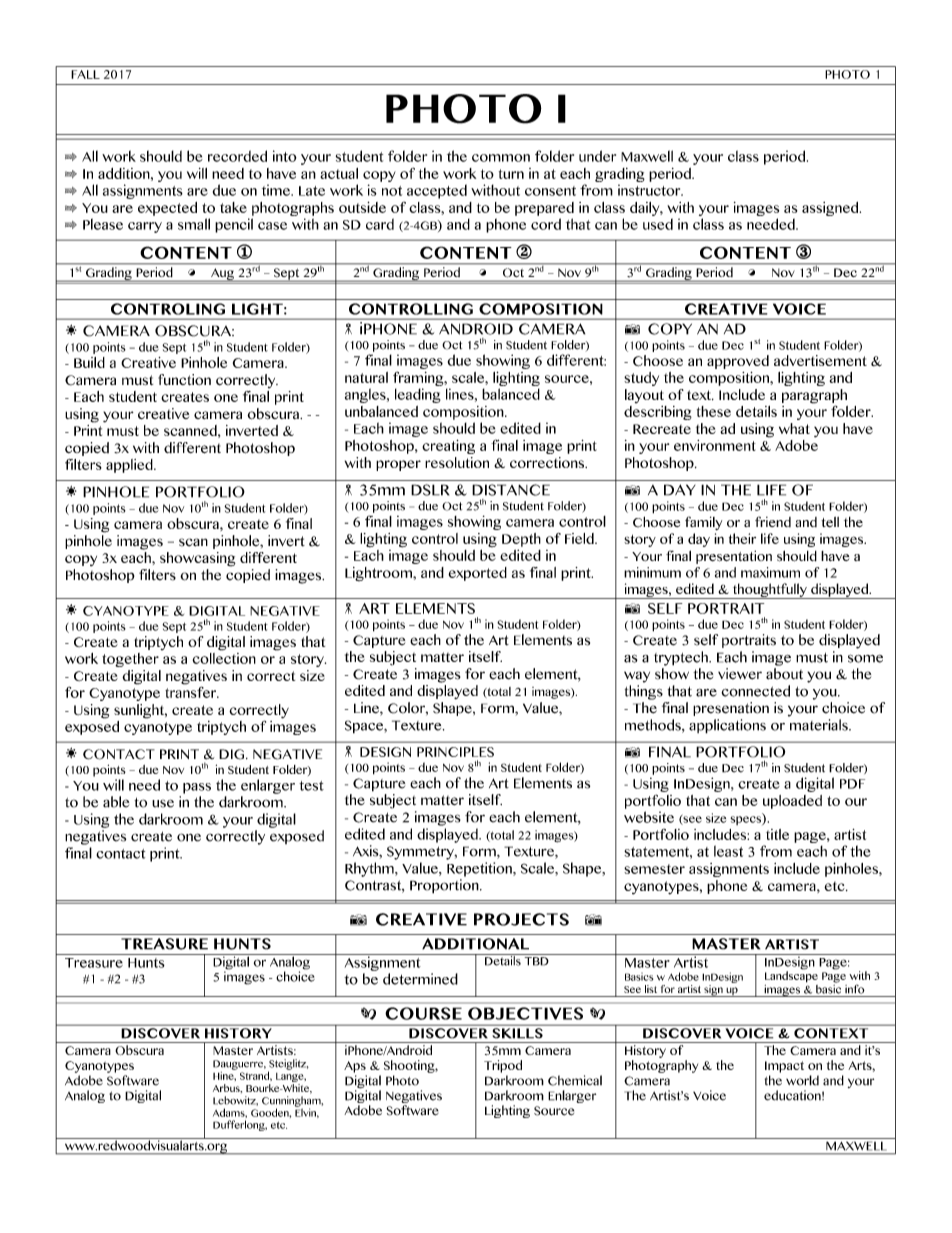  What do you see at coordinates (770, 572) in the image?
I see `maximum` at bounding box center [770, 572].
